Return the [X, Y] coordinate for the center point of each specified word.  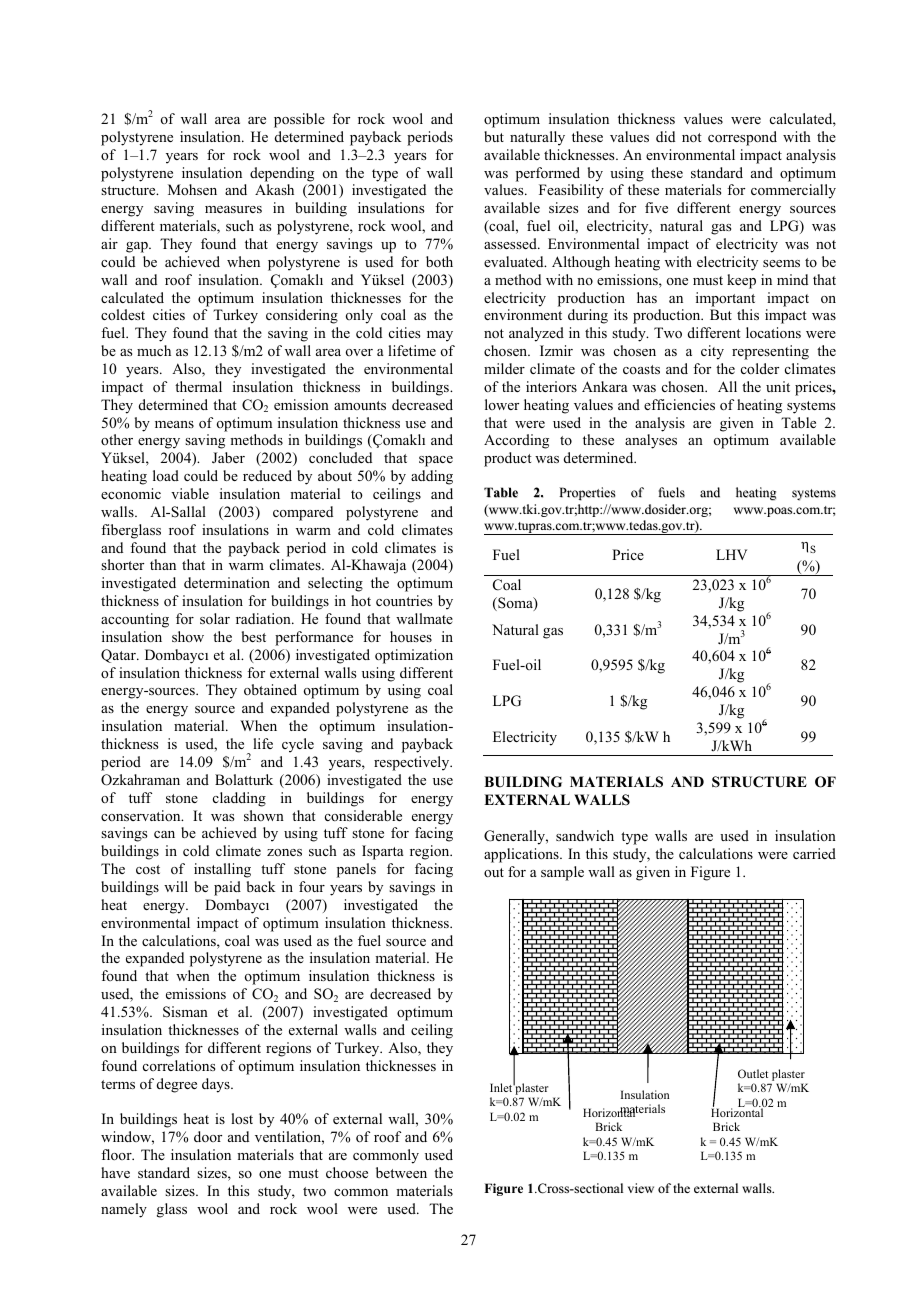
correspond [742, 138]
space [436, 461]
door [208, 1136]
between [401, 1172]
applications [522, 855]
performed [548, 174]
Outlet [753, 1073]
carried [814, 853]
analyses [651, 441]
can [164, 834]
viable [190, 493]
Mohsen [192, 189]
